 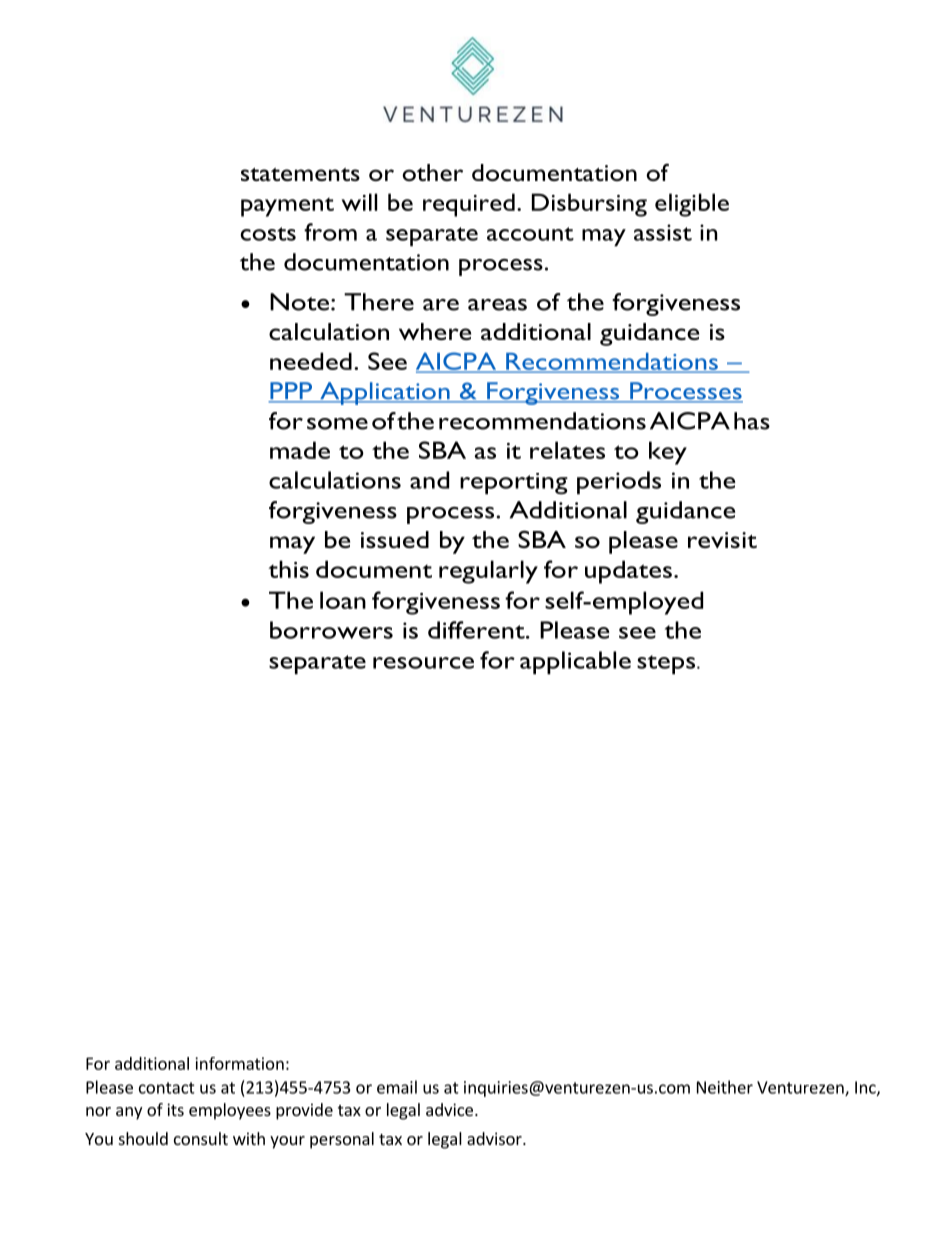 What do you see at coordinates (288, 569) in the document?
I see `this` at bounding box center [288, 569].
